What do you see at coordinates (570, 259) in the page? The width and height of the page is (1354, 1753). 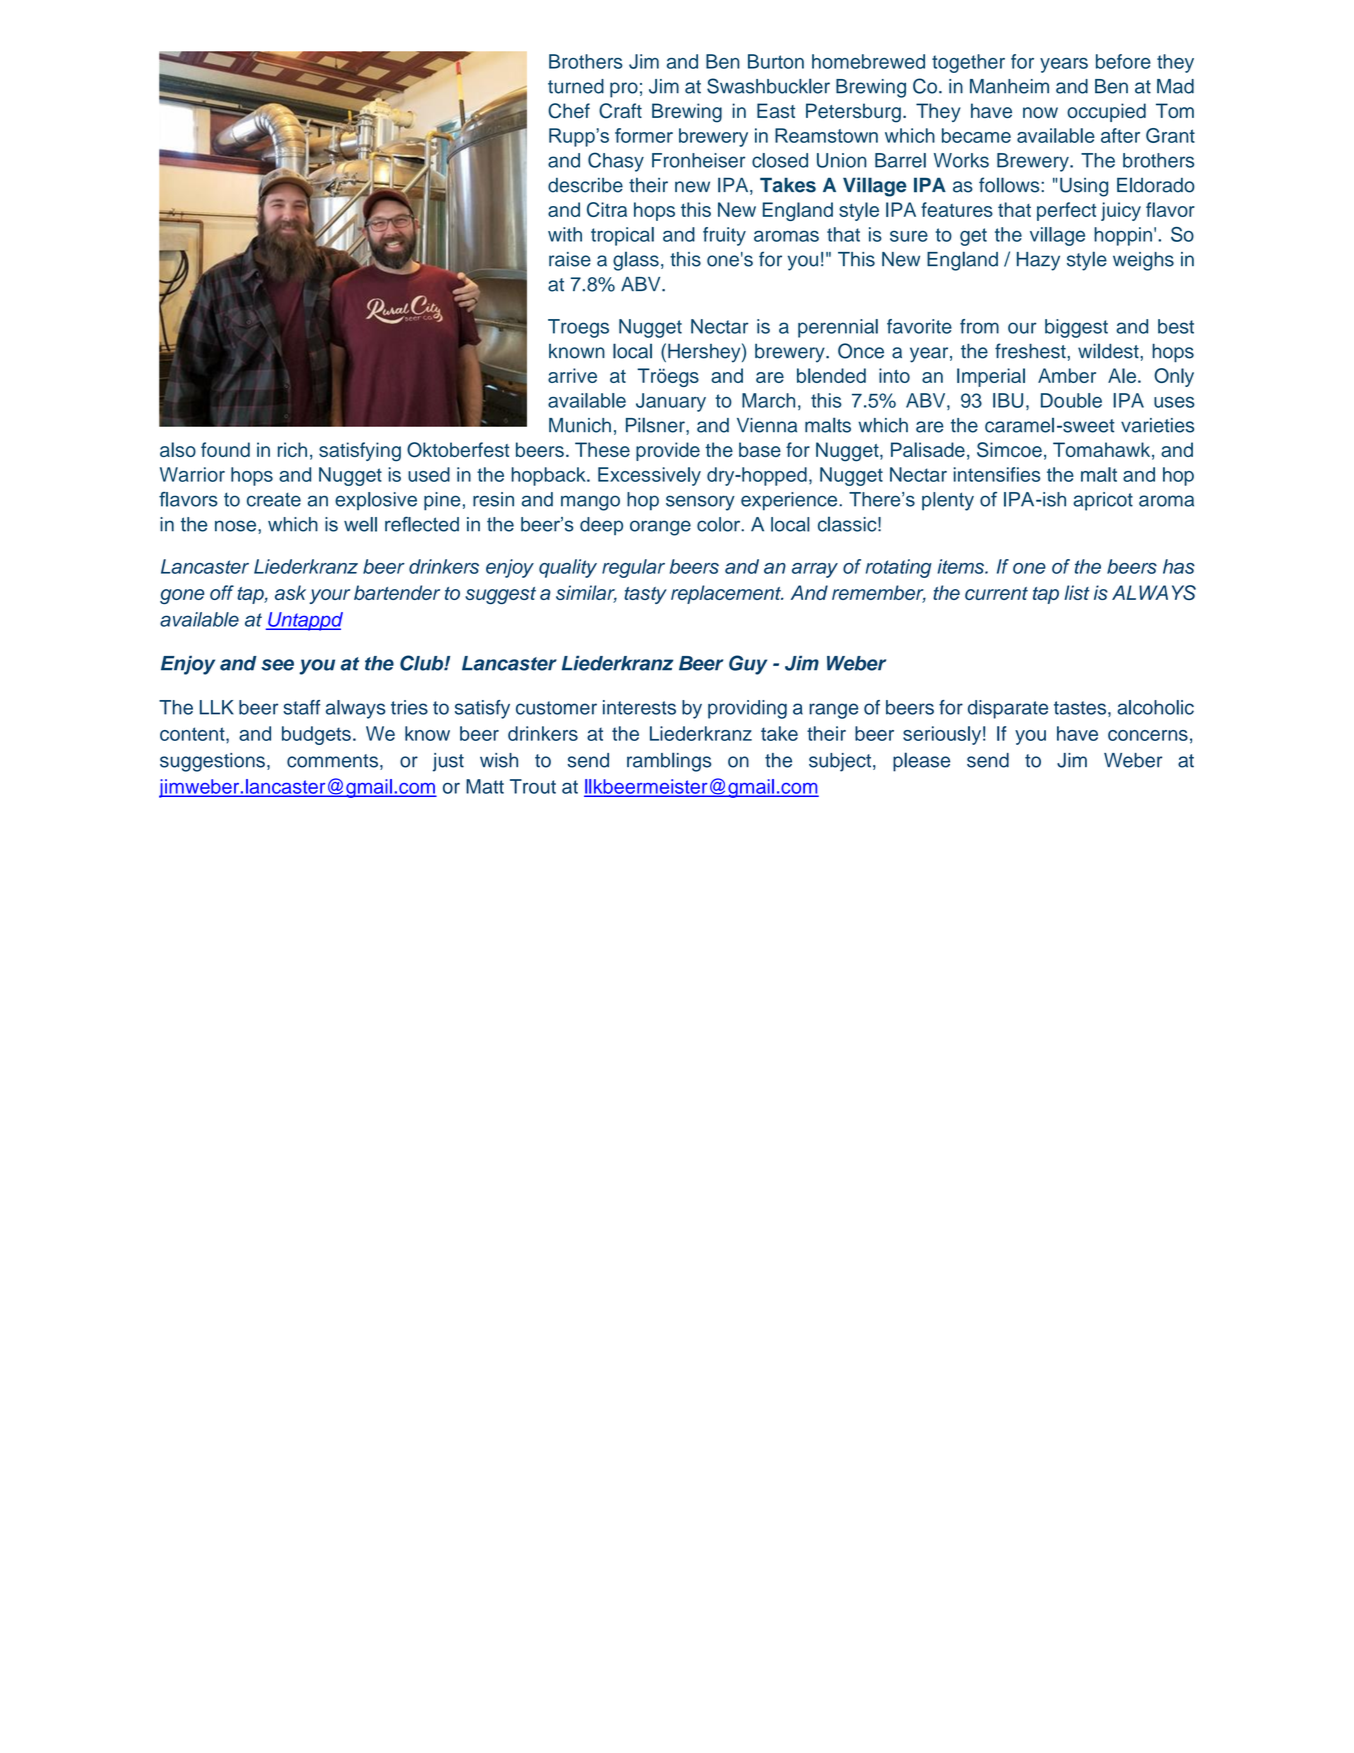 I see `raise` at bounding box center [570, 259].
